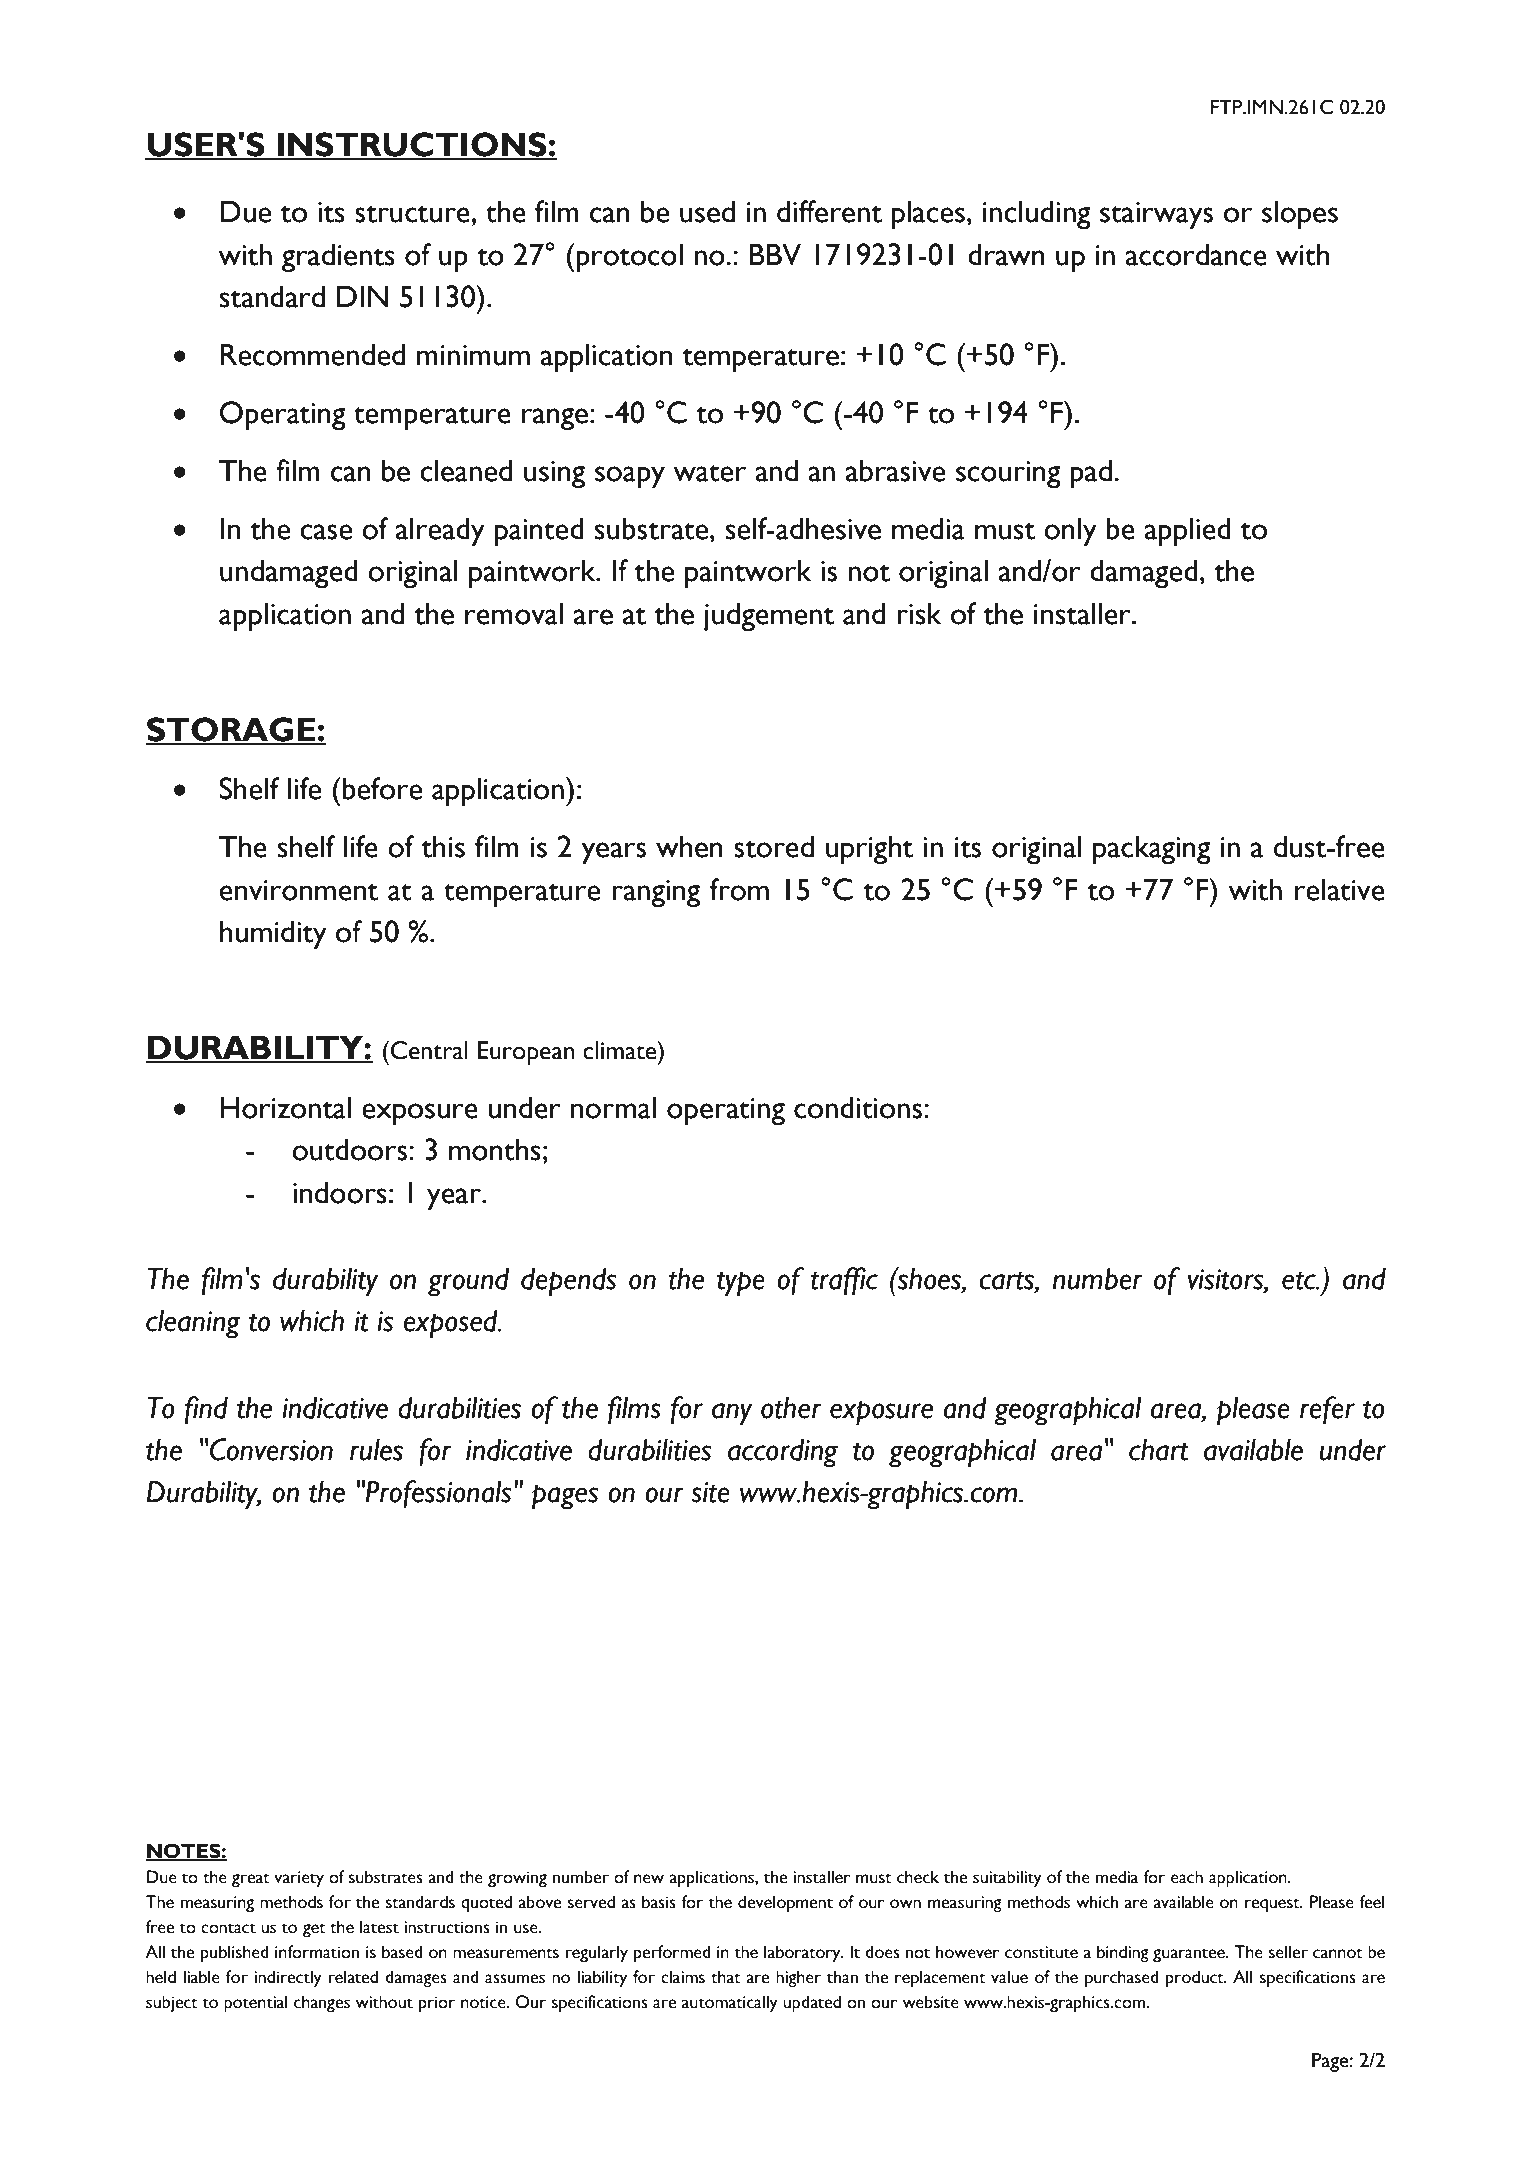 This screenshot has height=2166, width=1531. Describe the element at coordinates (1158, 1449) in the screenshot. I see `chart` at that location.
